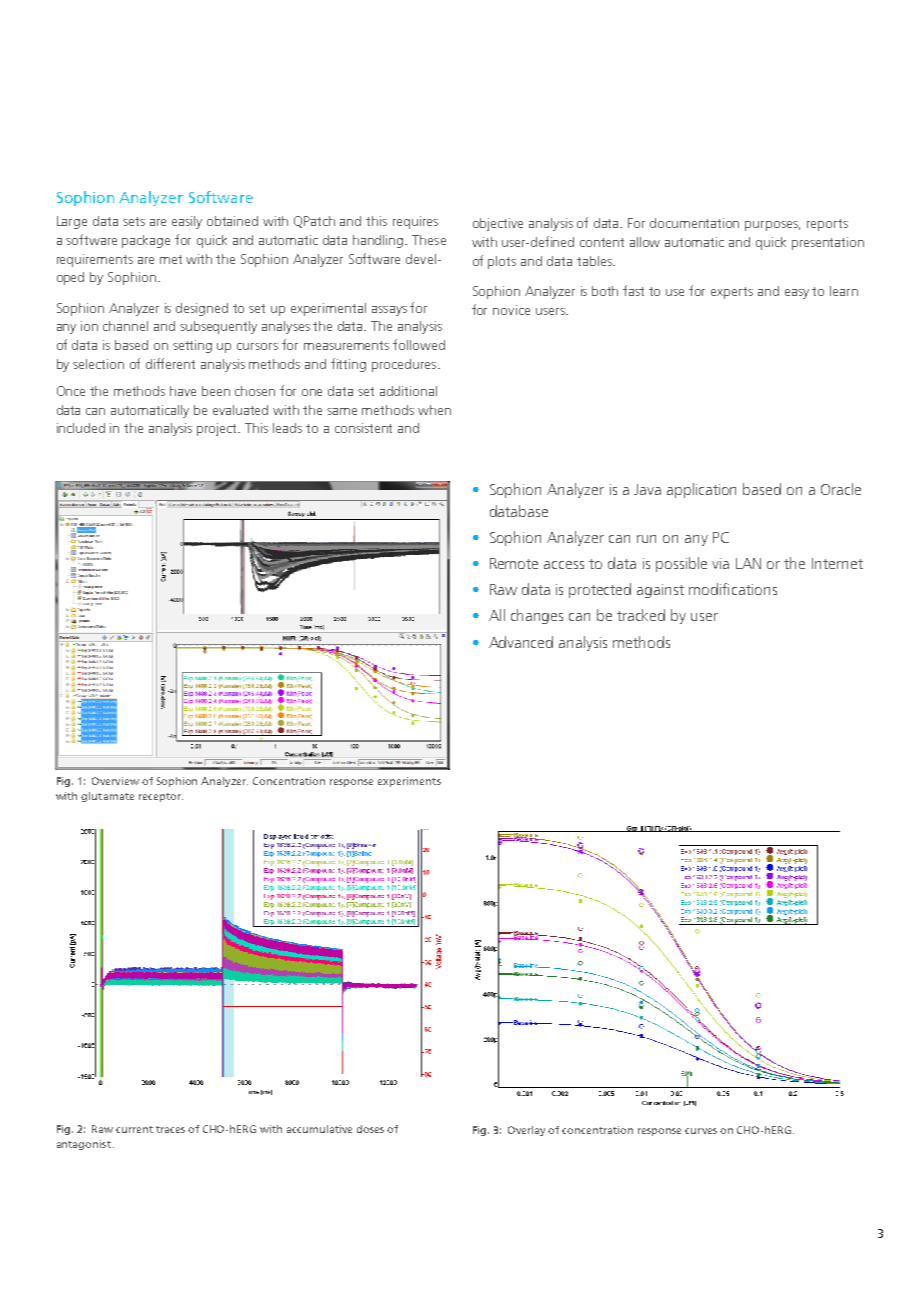 The height and width of the document is (1308, 924). I want to click on traces, so click(170, 1129).
